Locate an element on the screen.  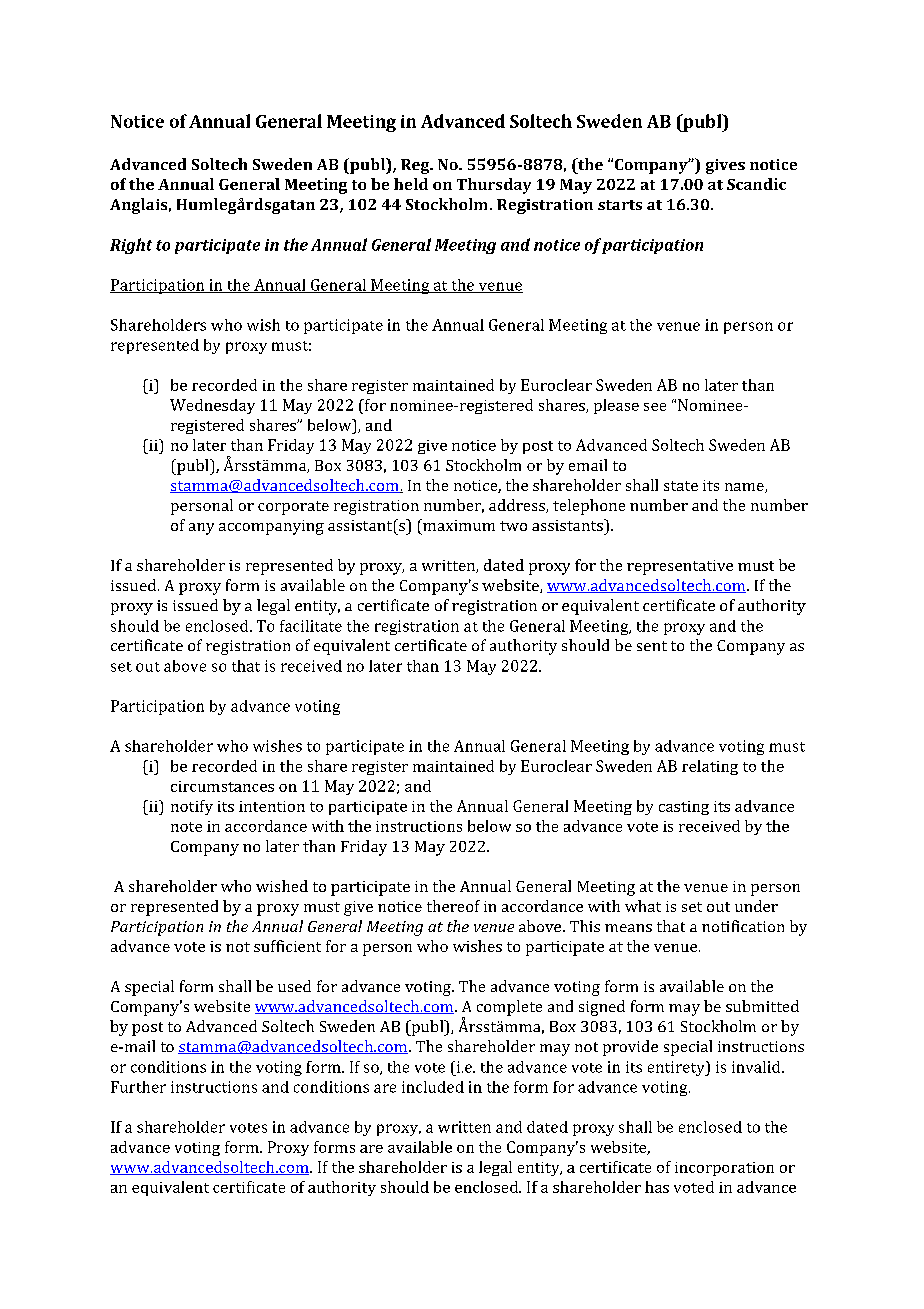
maximum is located at coordinates (458, 525).
